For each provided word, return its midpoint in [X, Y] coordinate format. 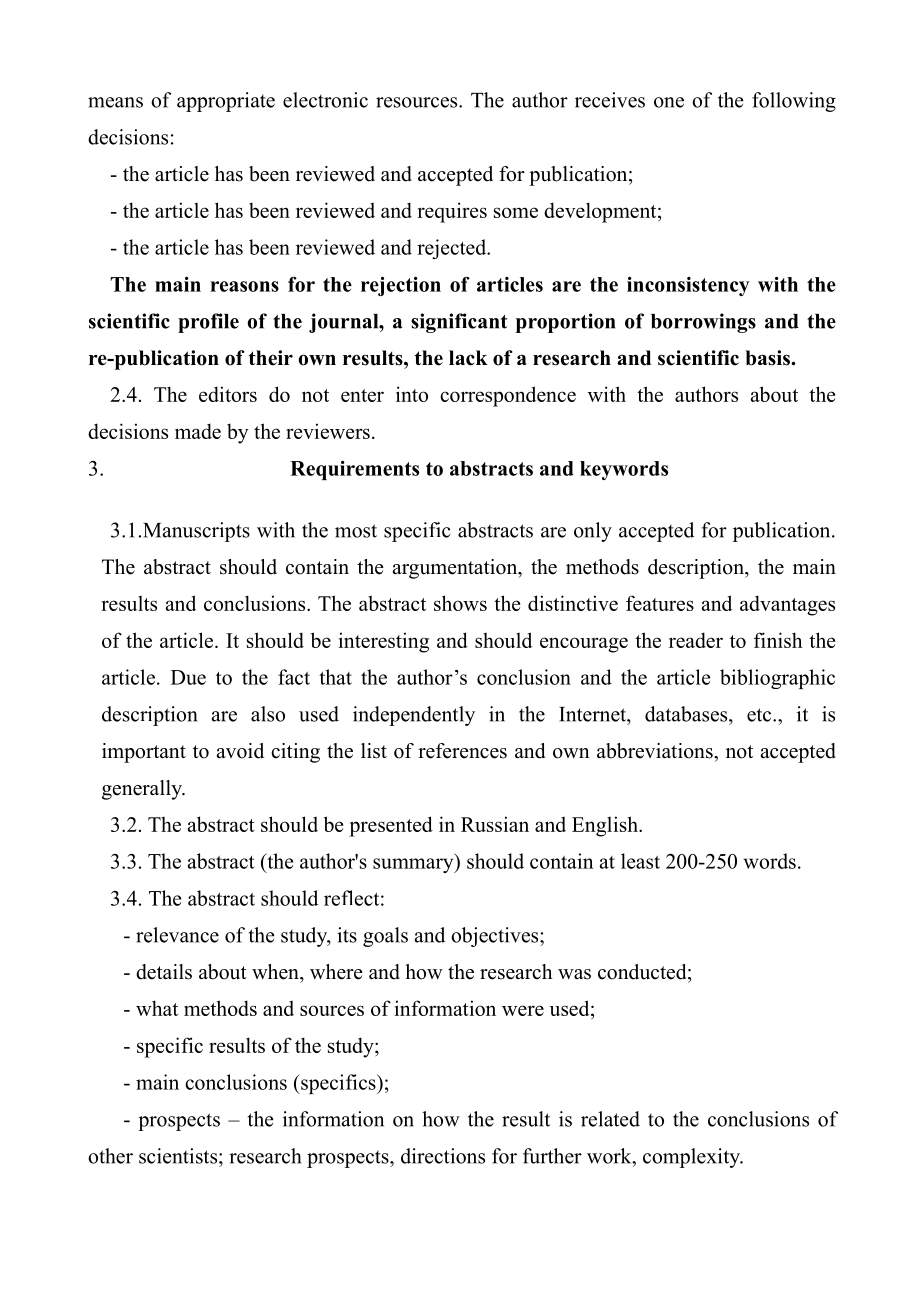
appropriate [226, 102]
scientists [179, 1156]
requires [452, 212]
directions [443, 1156]
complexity [692, 1158]
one [669, 102]
